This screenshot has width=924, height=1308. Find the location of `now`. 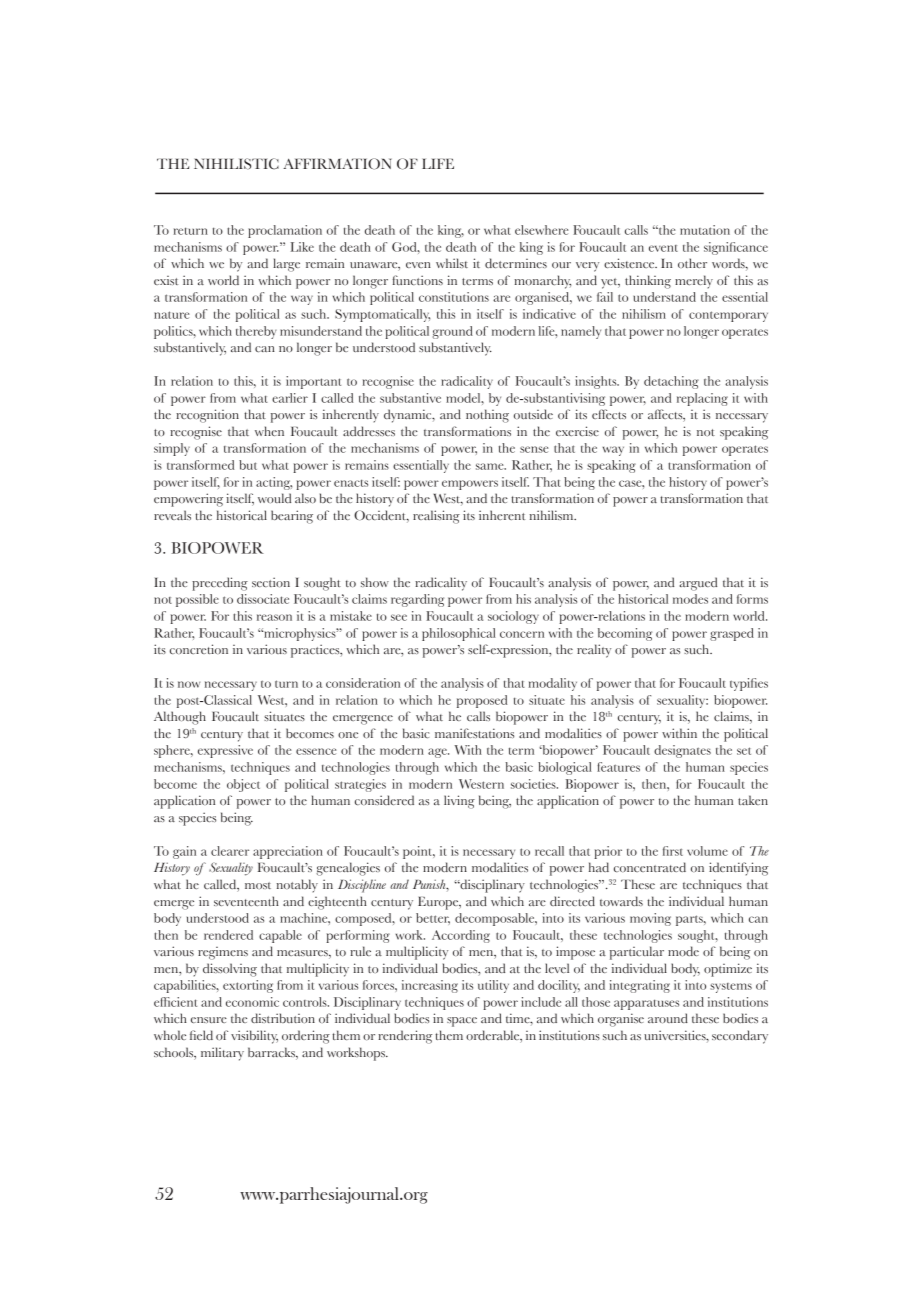

now is located at coordinates (189, 684).
